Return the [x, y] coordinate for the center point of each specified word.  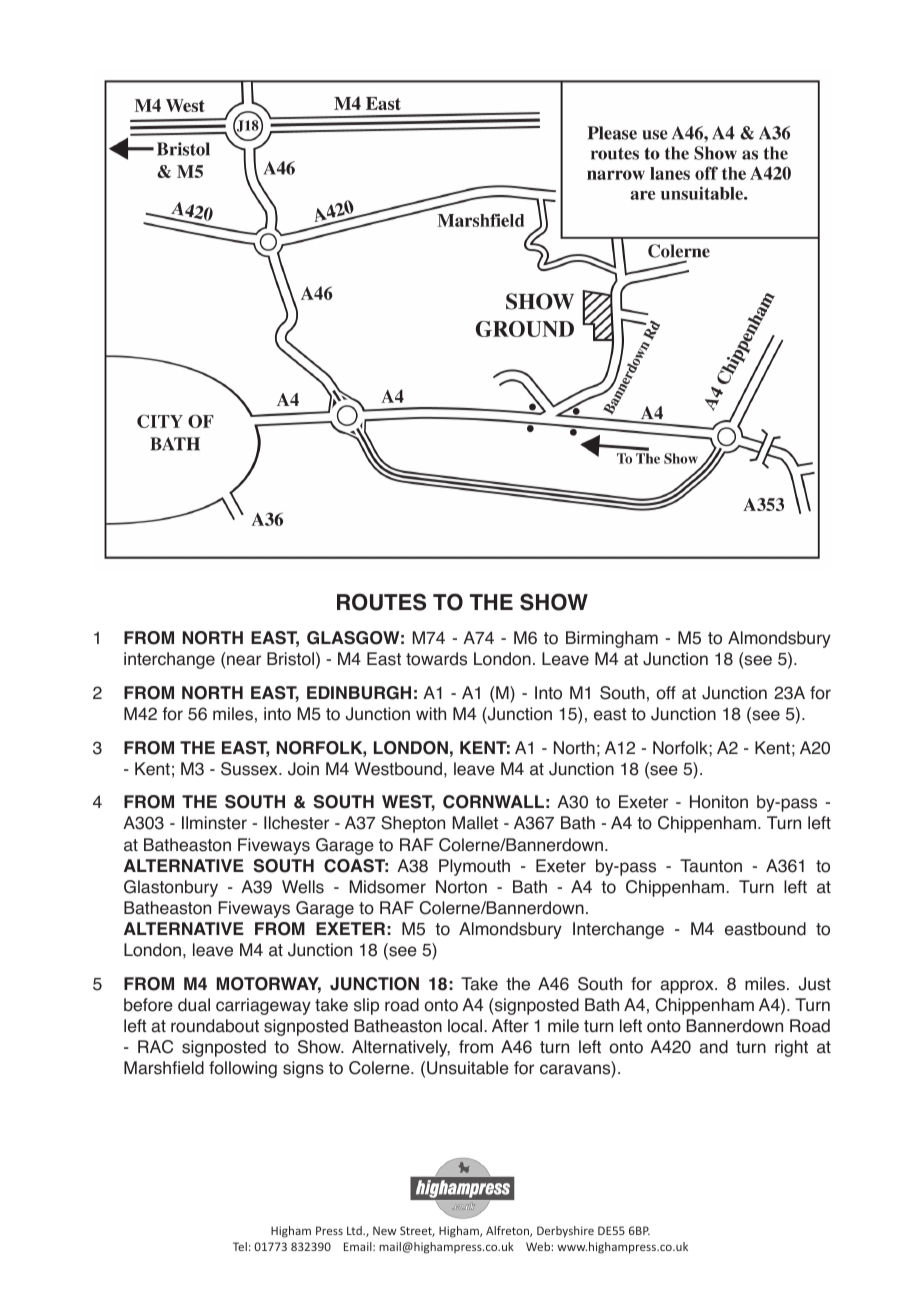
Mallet [475, 823]
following [243, 1069]
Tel [240, 1246]
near [244, 660]
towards [436, 659]
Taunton [711, 866]
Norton [461, 887]
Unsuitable [468, 1068]
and [713, 1047]
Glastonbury [171, 888]
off [666, 693]
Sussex [250, 769]
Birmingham [612, 639]
